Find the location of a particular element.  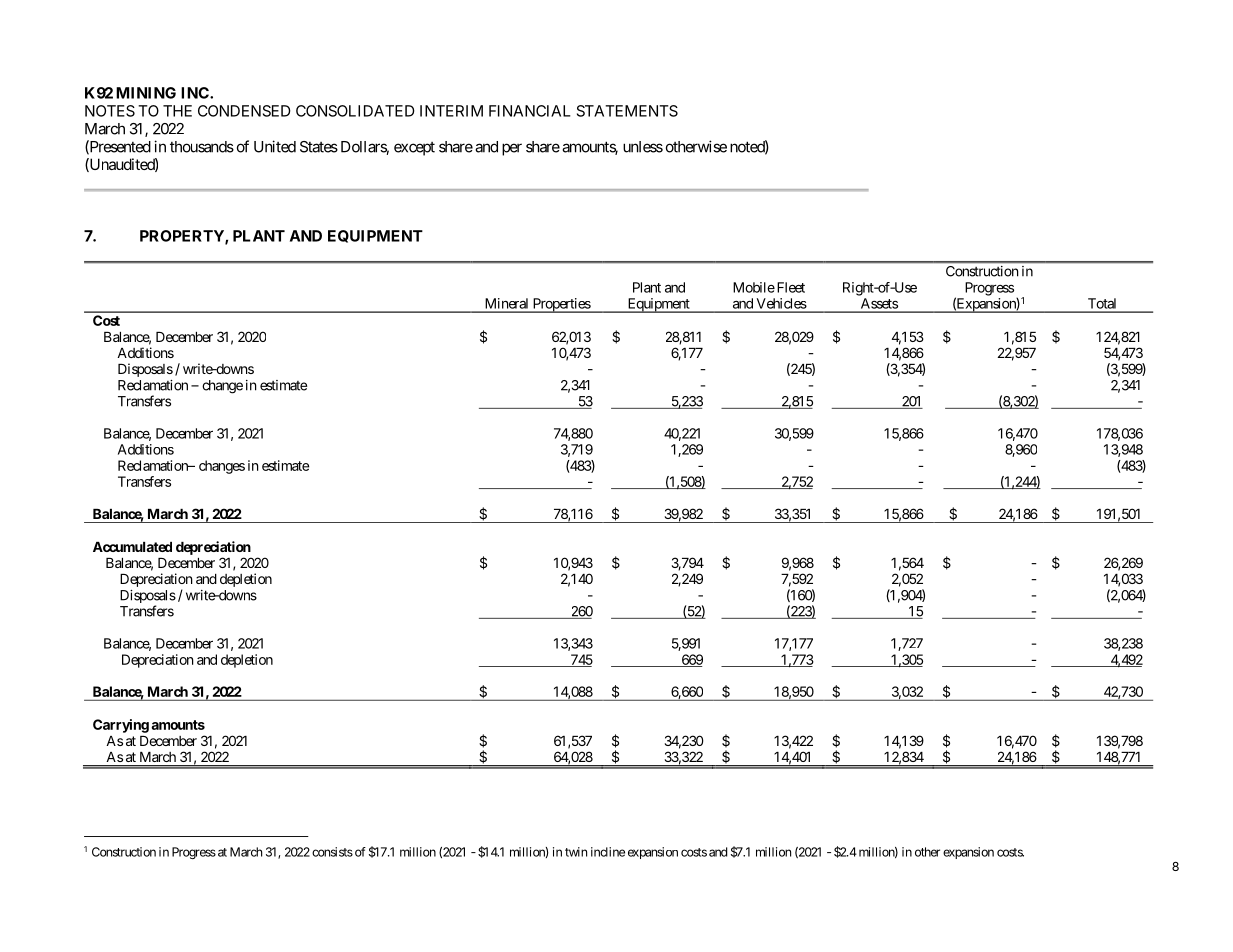

Accumulated is located at coordinates (132, 547).
